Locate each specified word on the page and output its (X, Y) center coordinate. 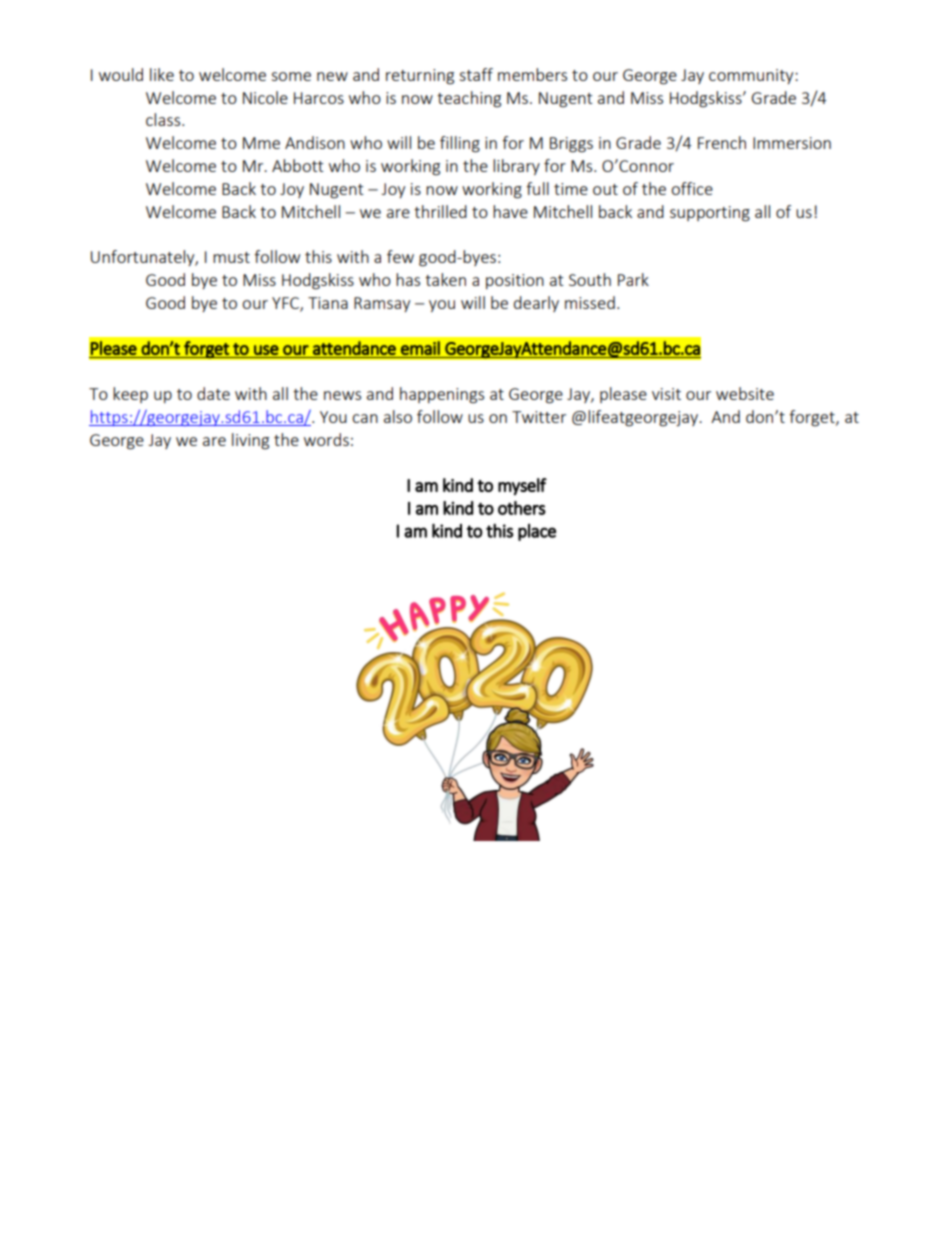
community (752, 76)
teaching (469, 99)
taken (445, 279)
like (162, 74)
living (250, 441)
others (522, 508)
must (231, 257)
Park (633, 279)
